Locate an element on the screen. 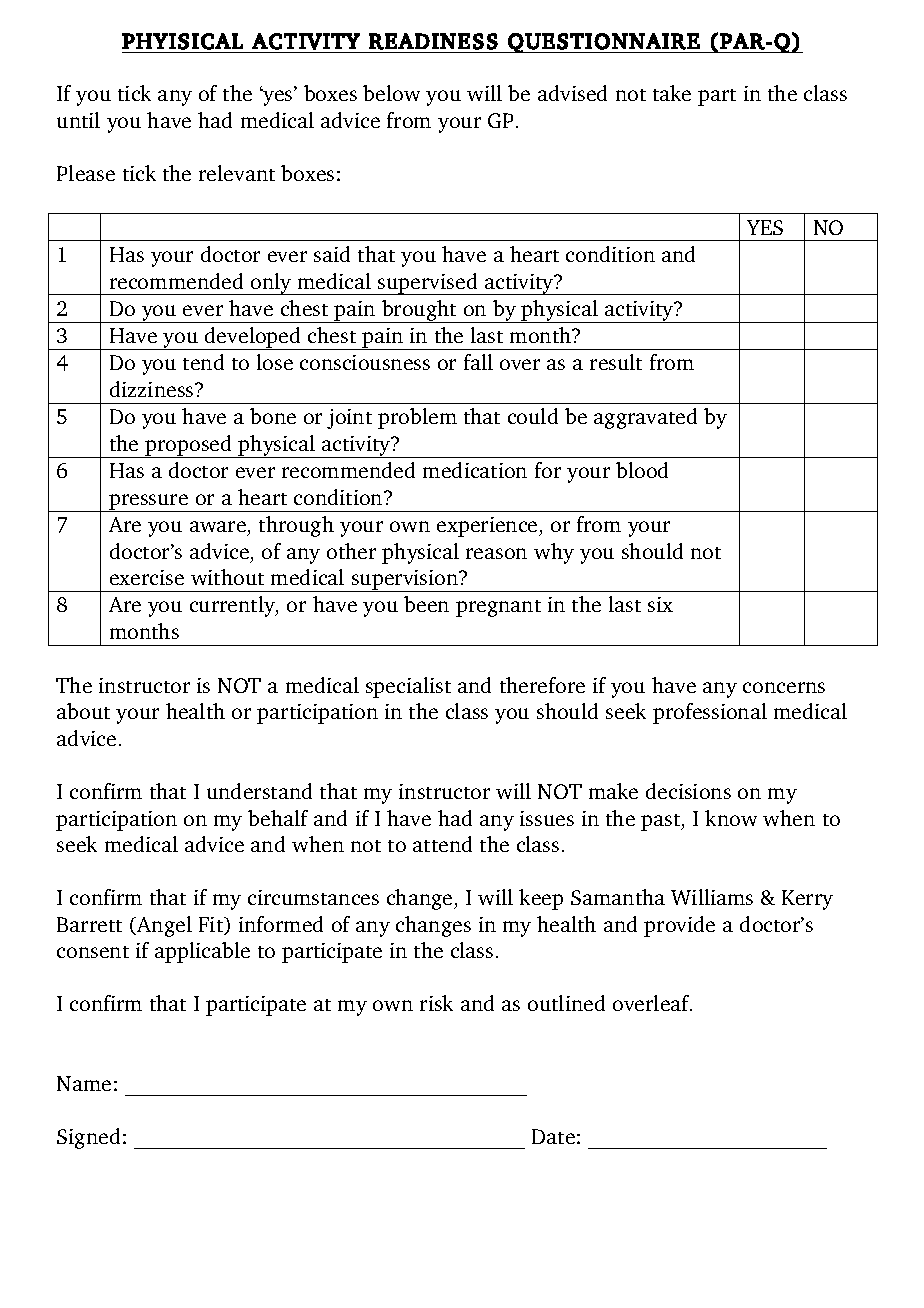 Image resolution: width=924 pixels, height=1308 pixels. Name is located at coordinates (84, 1083).
